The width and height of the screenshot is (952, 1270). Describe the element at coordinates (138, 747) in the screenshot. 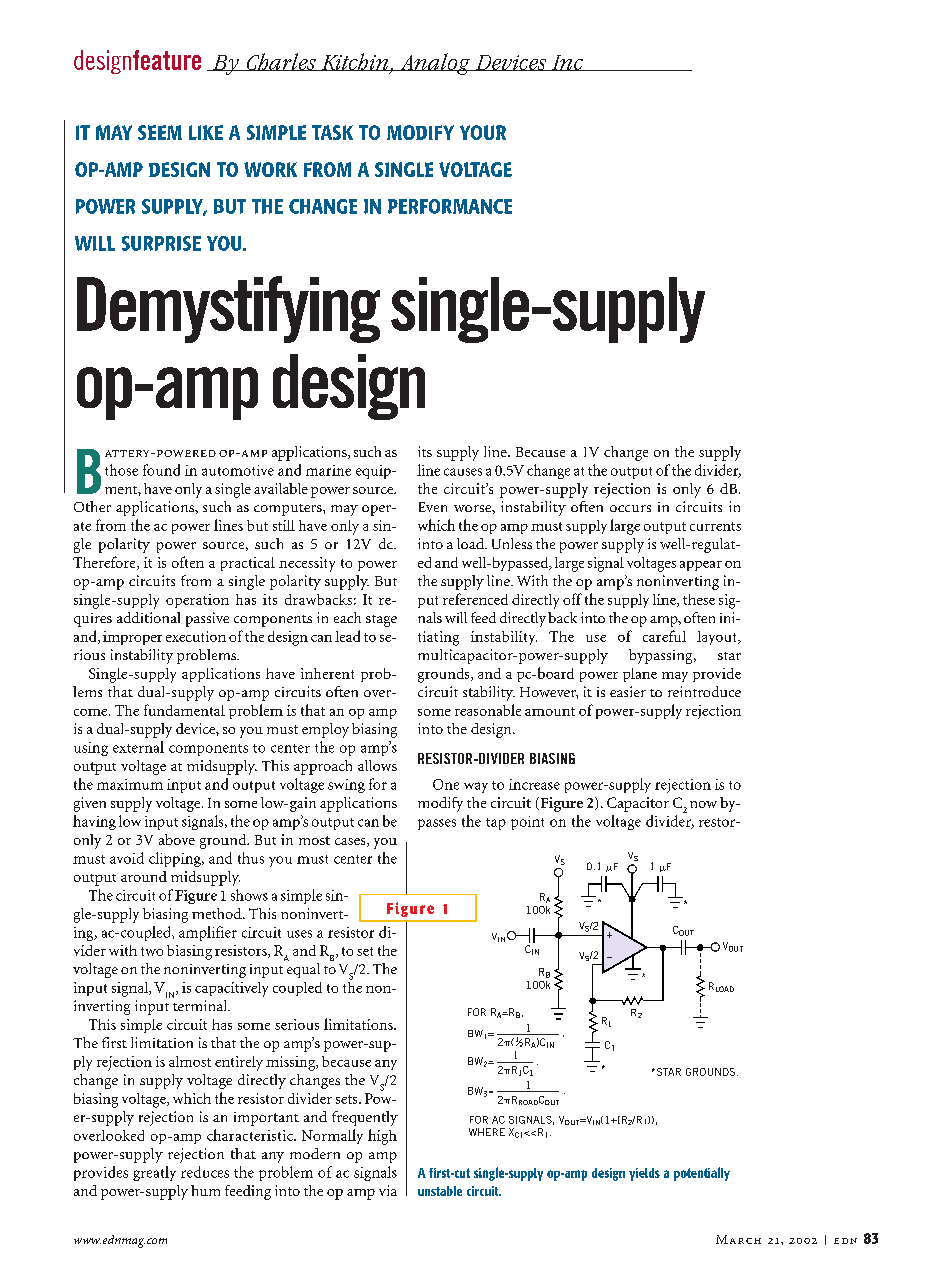

I see `external` at that location.
